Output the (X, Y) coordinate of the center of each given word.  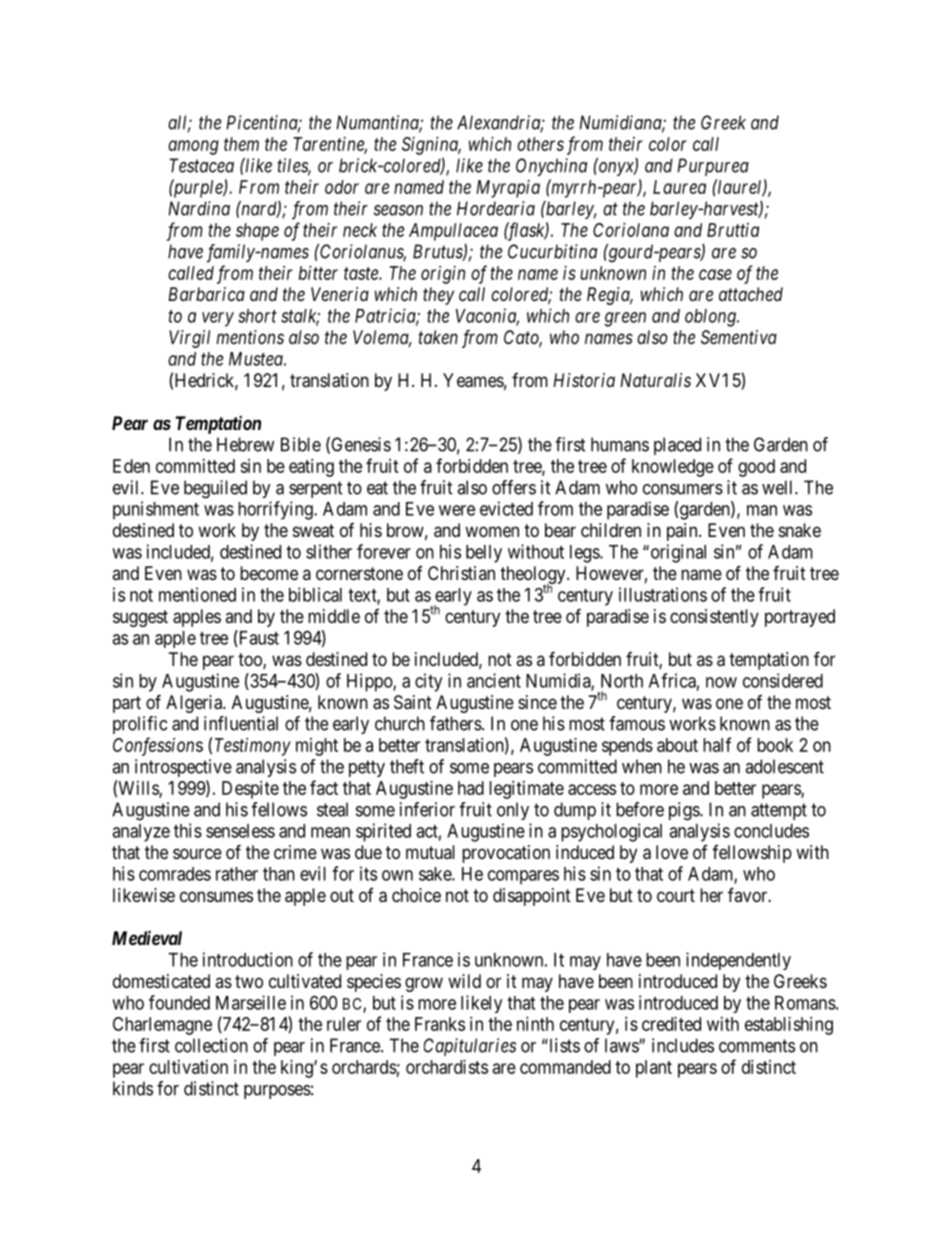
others (540, 144)
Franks (440, 1024)
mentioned (197, 594)
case (715, 274)
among (193, 147)
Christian (461, 573)
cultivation (188, 1067)
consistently (714, 618)
